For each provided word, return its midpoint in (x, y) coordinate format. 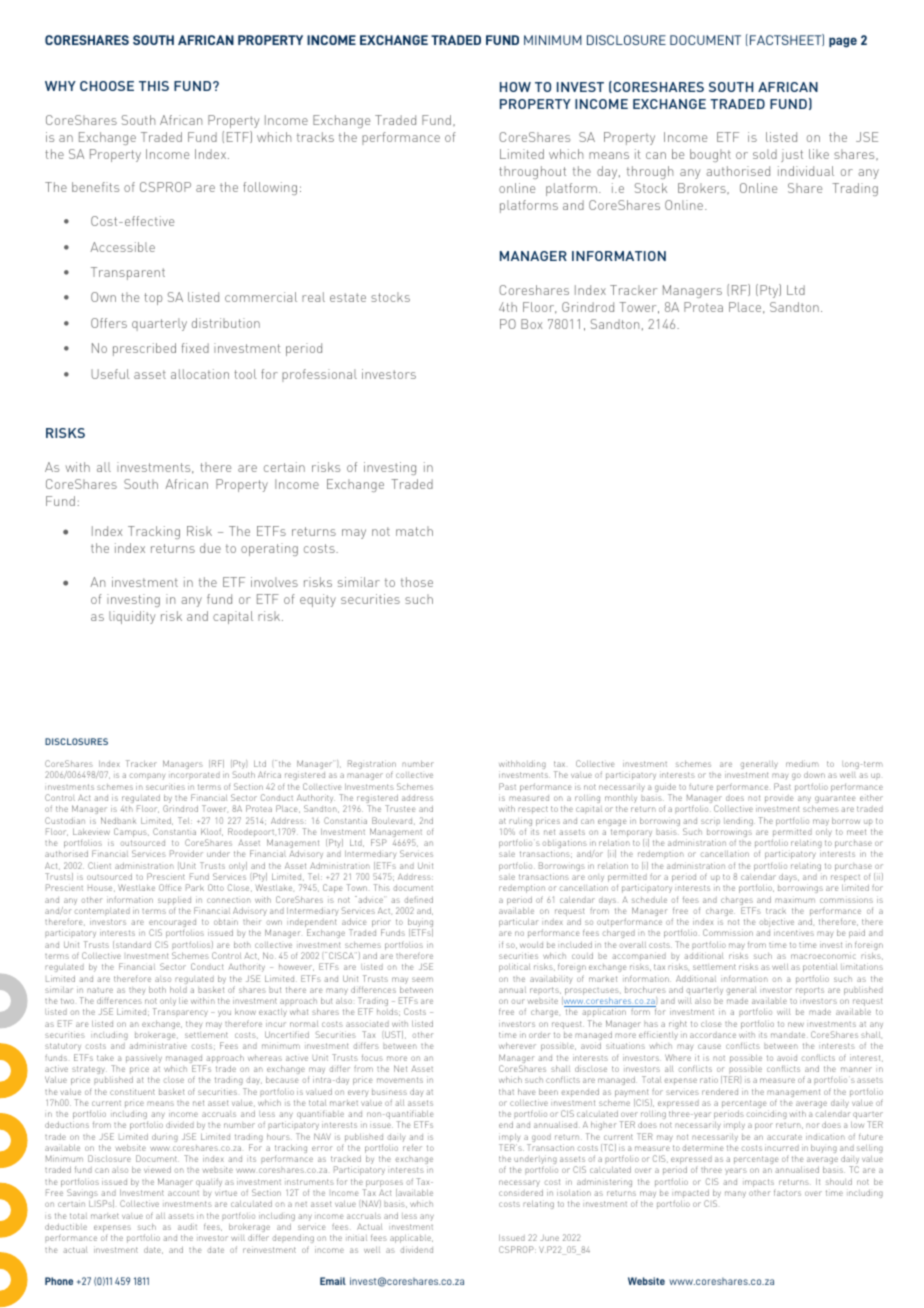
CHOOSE (107, 86)
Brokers (703, 188)
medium (802, 763)
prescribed (144, 349)
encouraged (172, 924)
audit (187, 1226)
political (514, 967)
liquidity (132, 617)
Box (531, 324)
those (417, 582)
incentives (794, 932)
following (270, 188)
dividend (416, 1249)
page (843, 42)
